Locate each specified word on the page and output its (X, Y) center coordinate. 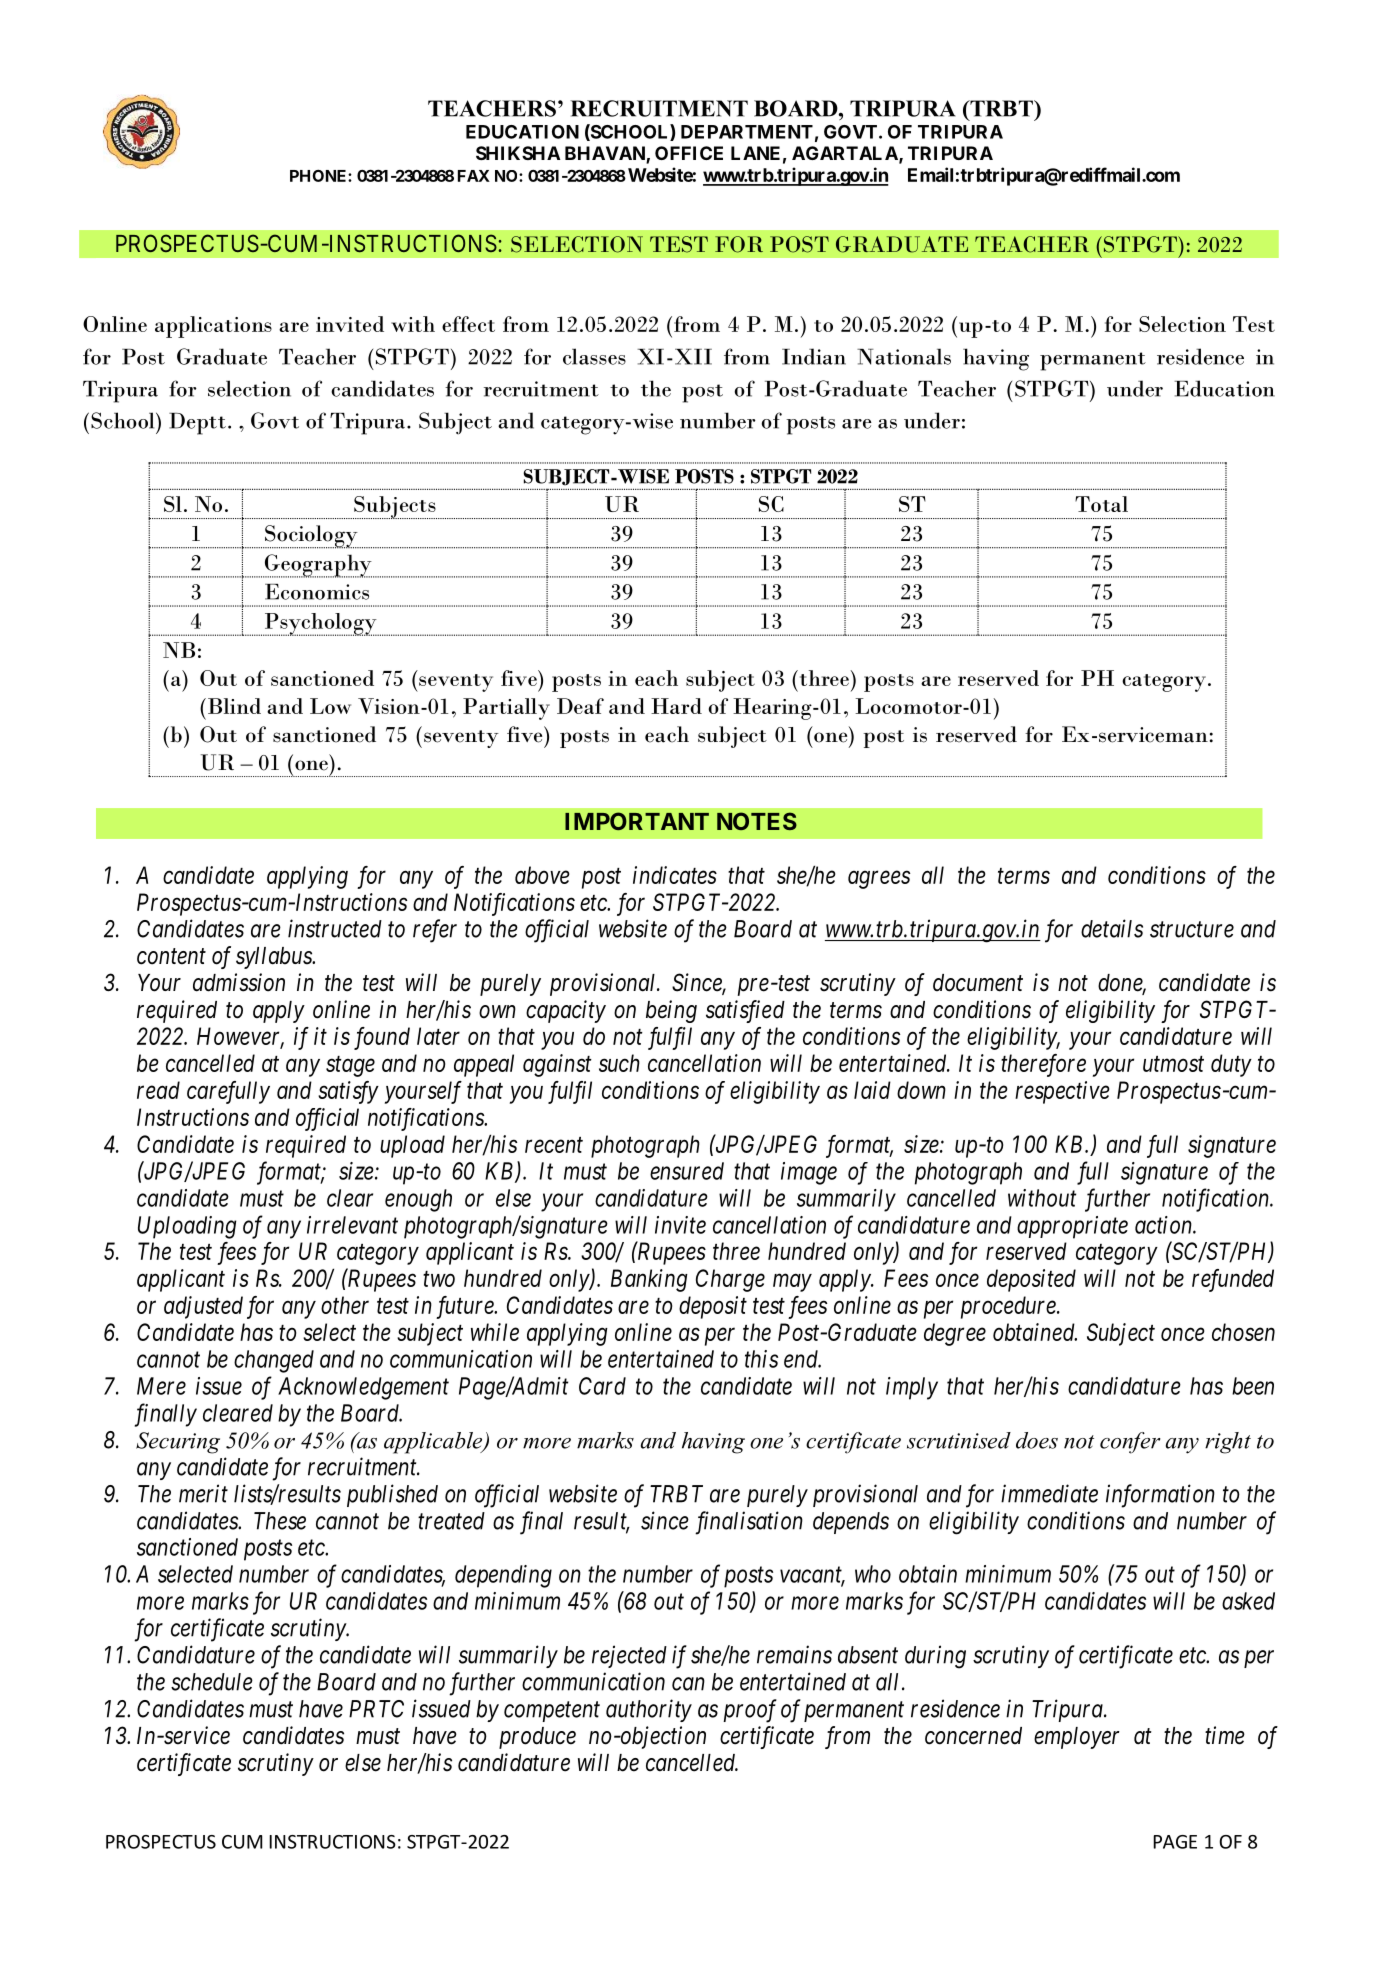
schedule (212, 1682)
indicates (675, 875)
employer (1077, 1738)
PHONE (319, 175)
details (1112, 928)
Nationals (904, 356)
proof (750, 1711)
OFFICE (689, 153)
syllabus (275, 958)
